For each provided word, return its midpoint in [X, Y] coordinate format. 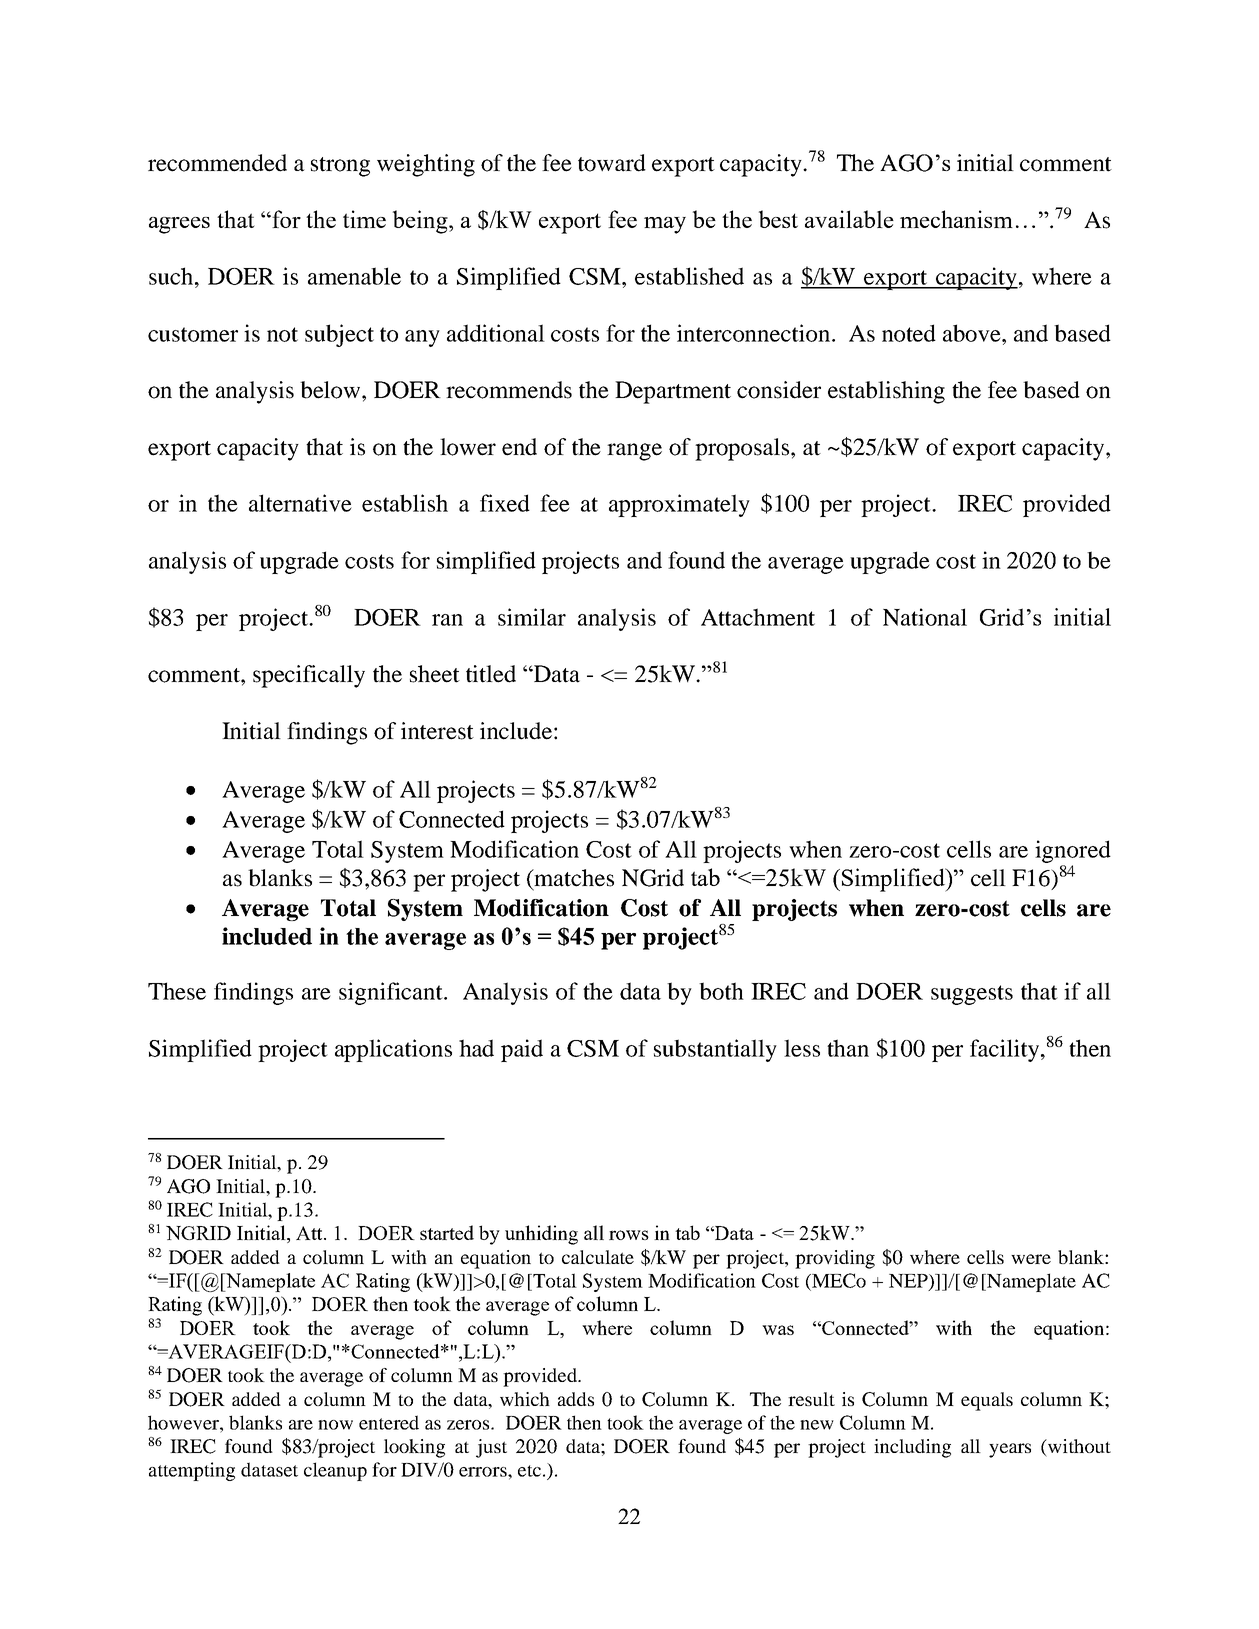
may [665, 225]
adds [576, 1399]
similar [532, 617]
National [925, 617]
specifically [309, 676]
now [335, 1425]
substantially [715, 1050]
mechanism [956, 219]
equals [987, 1401]
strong [340, 167]
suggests [972, 995]
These [177, 991]
